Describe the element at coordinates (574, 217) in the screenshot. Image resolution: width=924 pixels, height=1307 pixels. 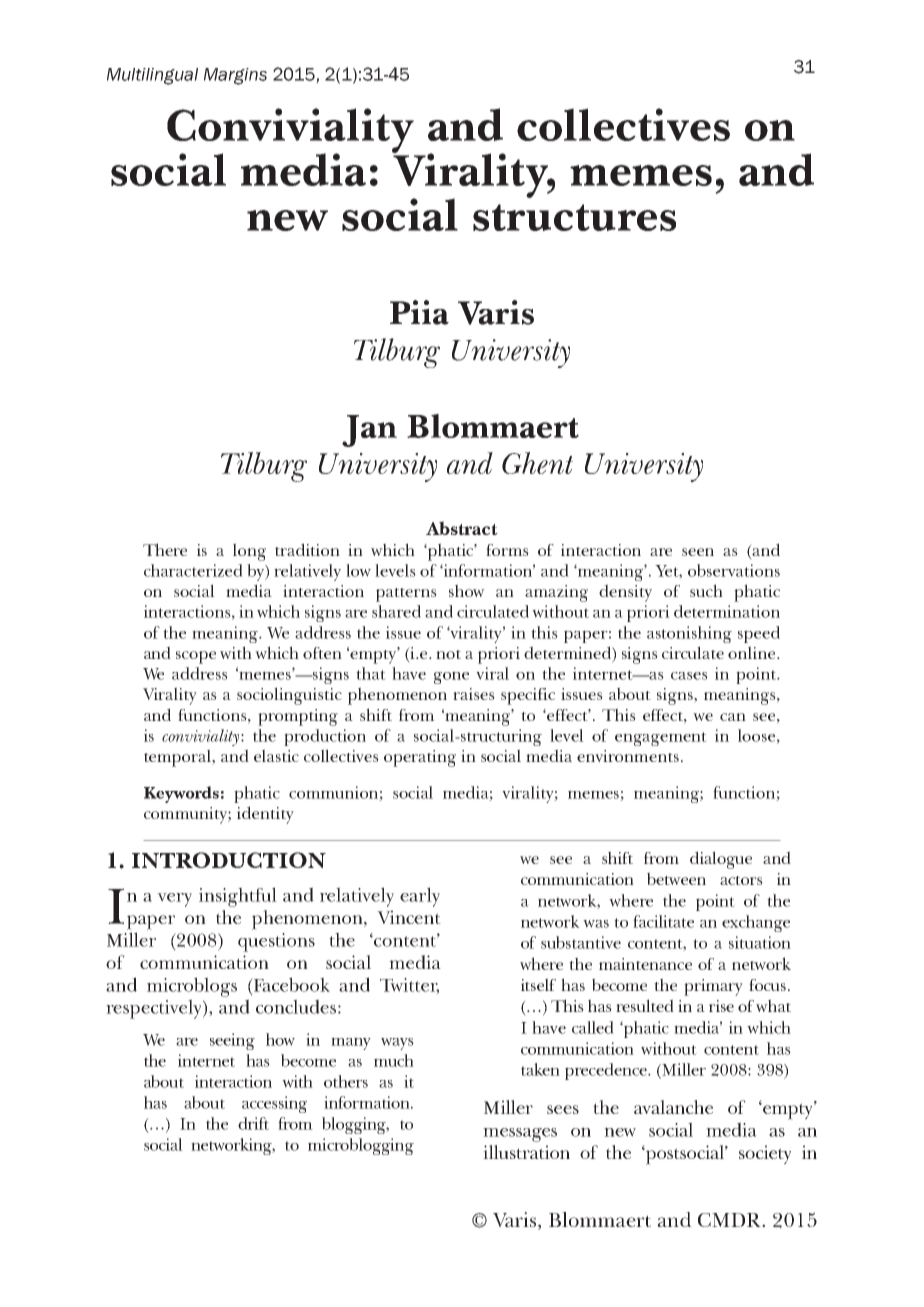
I see `structures` at that location.
